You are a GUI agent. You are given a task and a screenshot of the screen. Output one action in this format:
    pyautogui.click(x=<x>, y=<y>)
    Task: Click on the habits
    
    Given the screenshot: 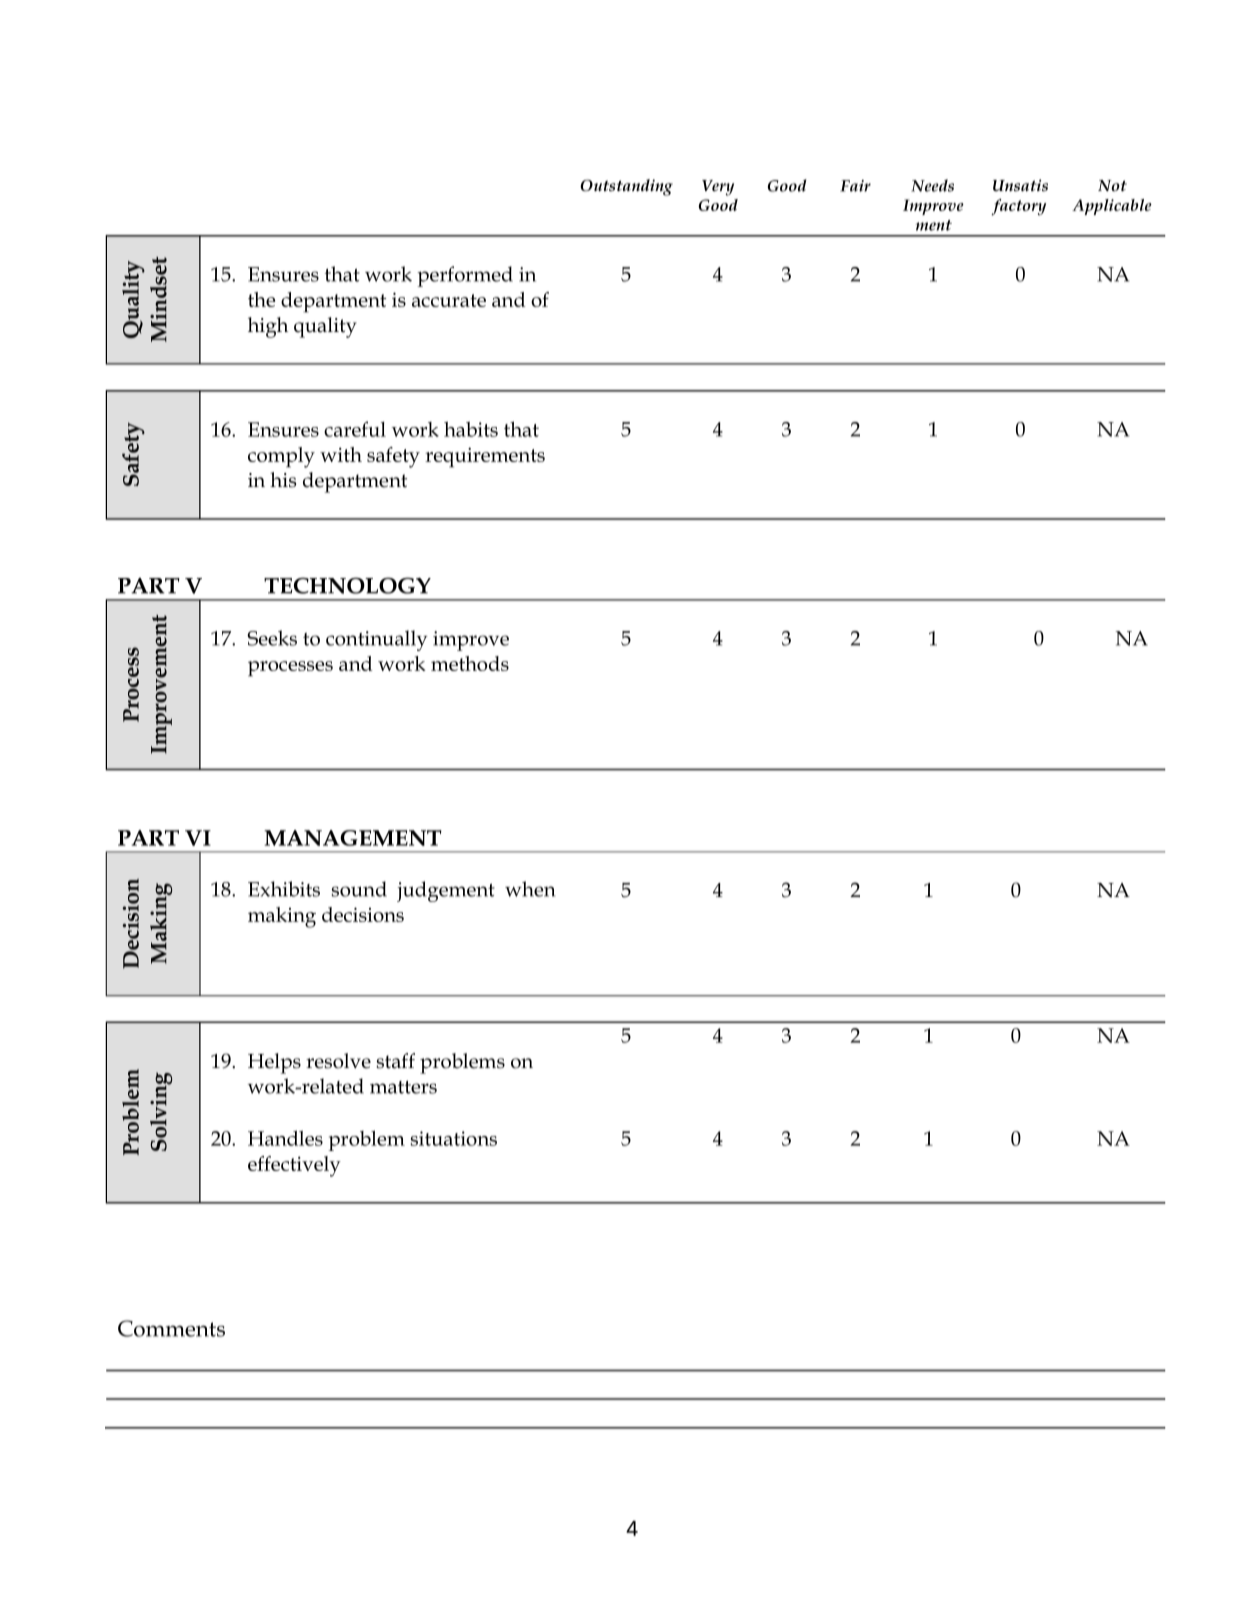 What is the action you would take?
    pyautogui.click(x=471, y=429)
